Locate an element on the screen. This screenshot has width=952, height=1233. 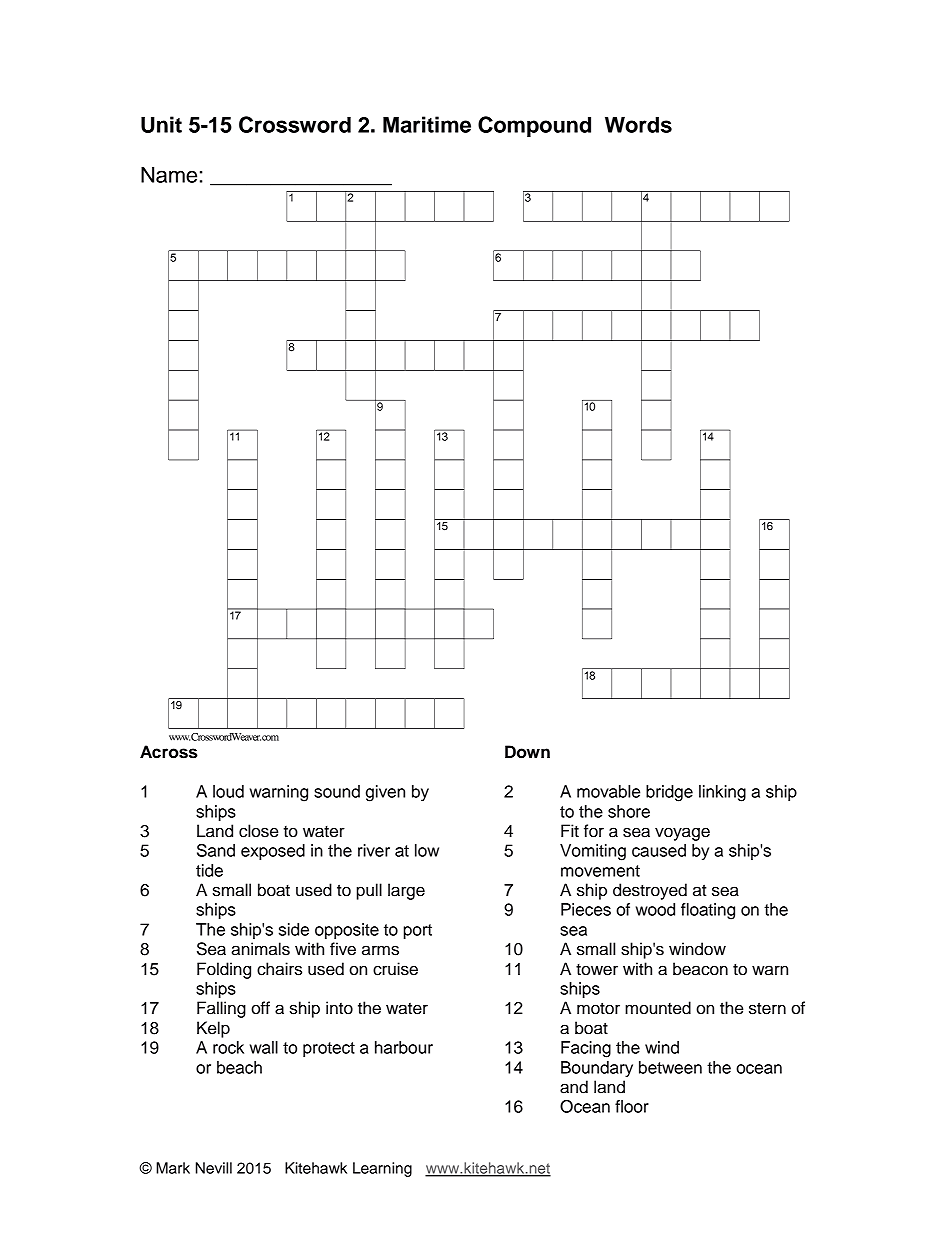
Name is located at coordinates (169, 174).
